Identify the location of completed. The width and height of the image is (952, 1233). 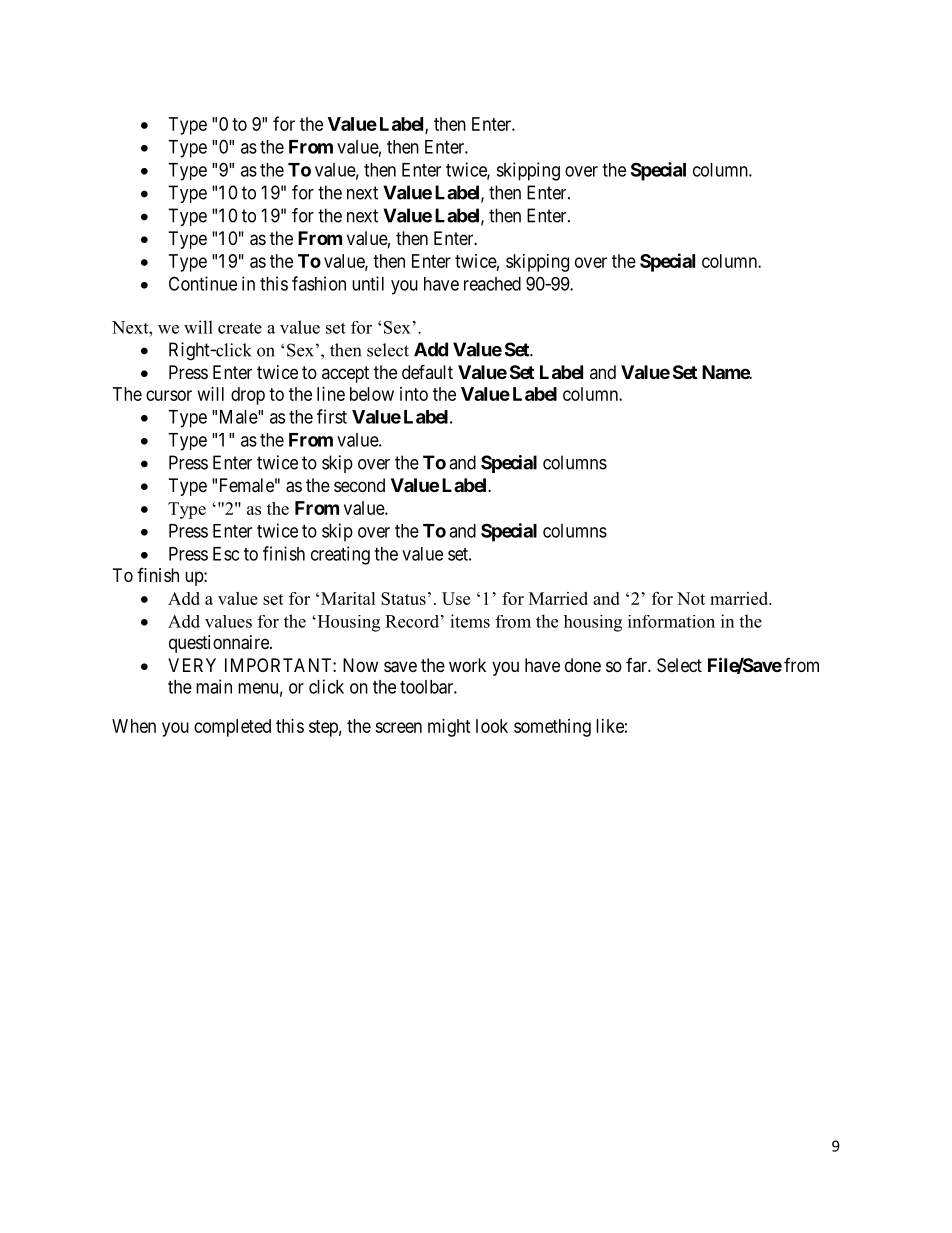
(232, 728).
